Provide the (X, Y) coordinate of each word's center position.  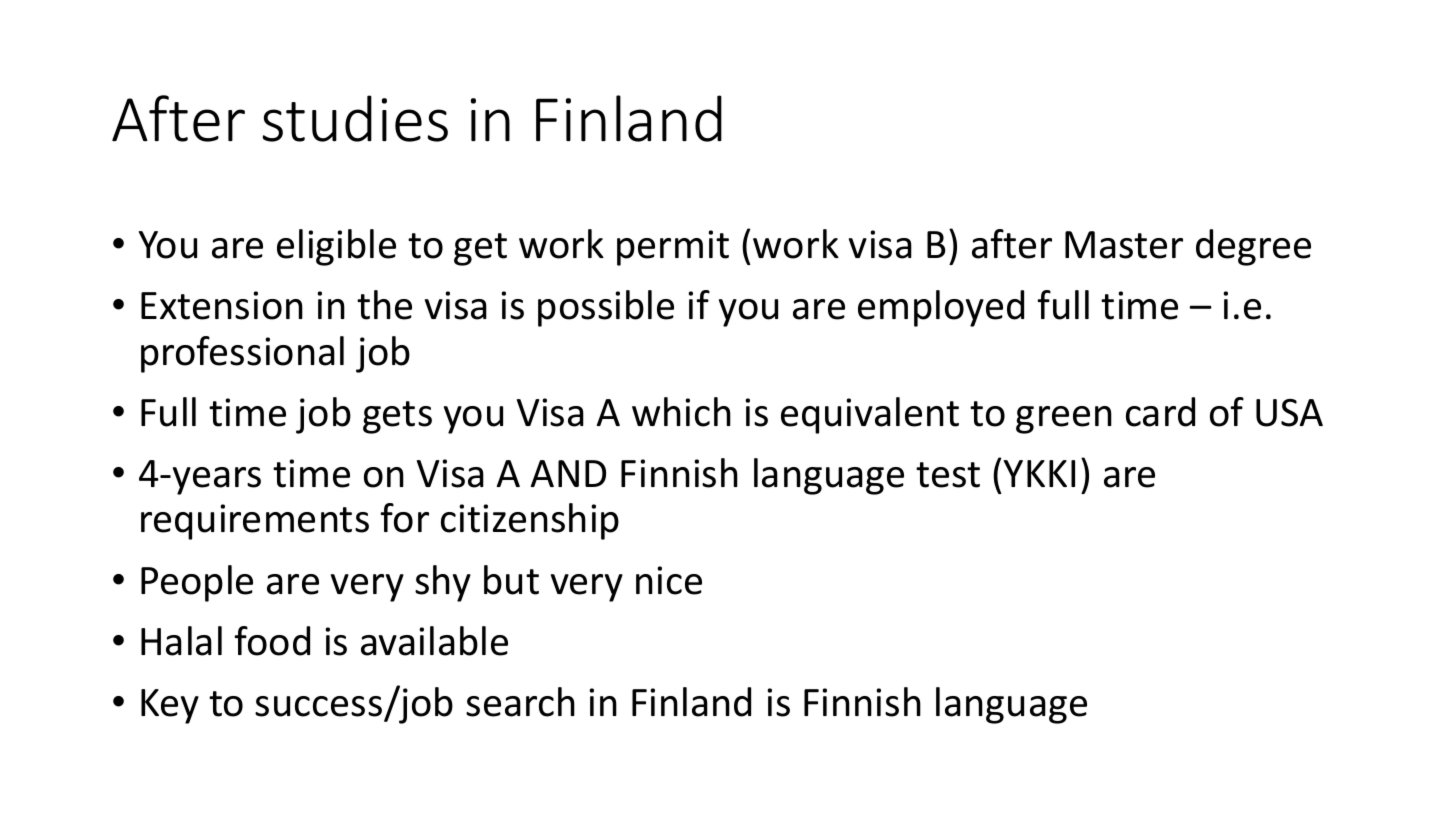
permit (673, 248)
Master (1124, 245)
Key (170, 706)
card (1160, 412)
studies (355, 118)
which (681, 412)
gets (397, 417)
